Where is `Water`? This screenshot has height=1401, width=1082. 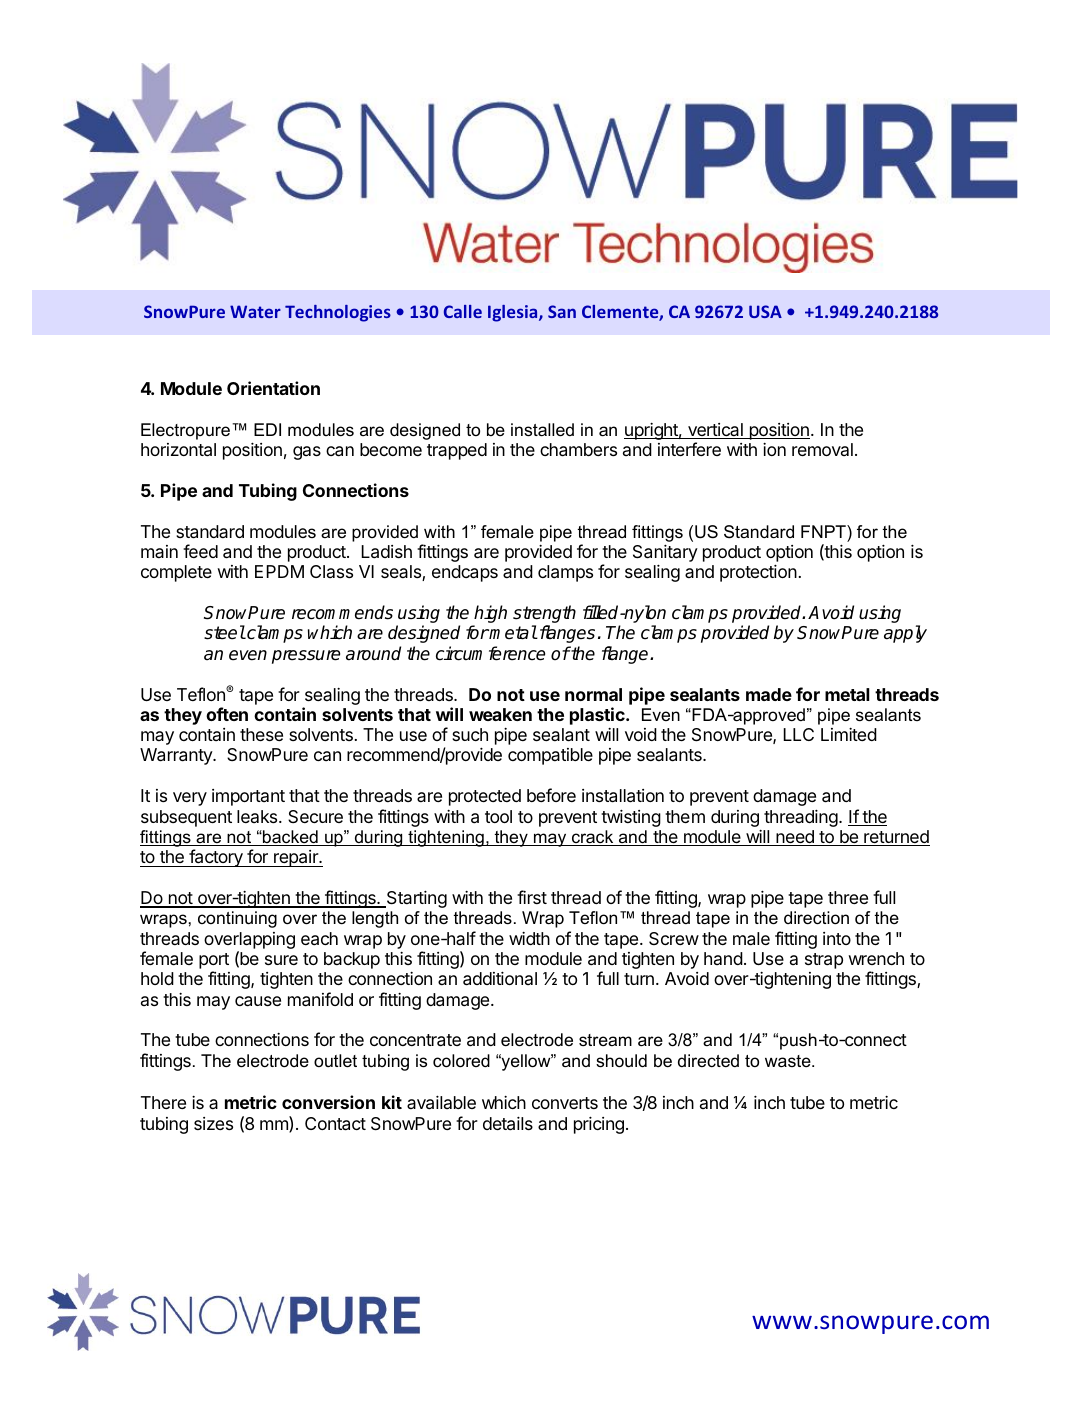
Water is located at coordinates (255, 311).
